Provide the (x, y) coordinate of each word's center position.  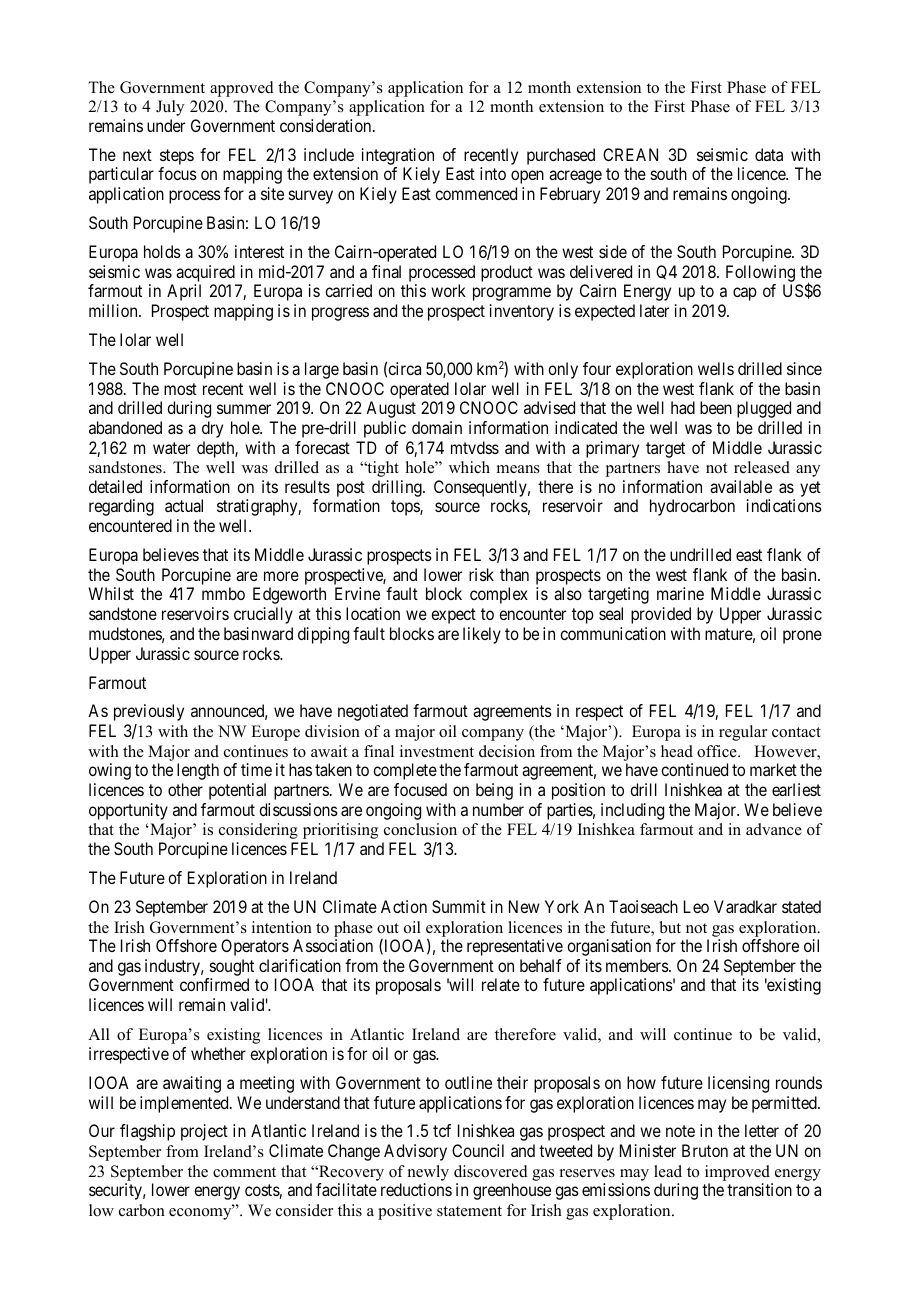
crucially (263, 615)
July (170, 108)
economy (201, 1213)
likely (482, 635)
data (769, 154)
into (493, 173)
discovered (491, 1171)
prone (802, 637)
